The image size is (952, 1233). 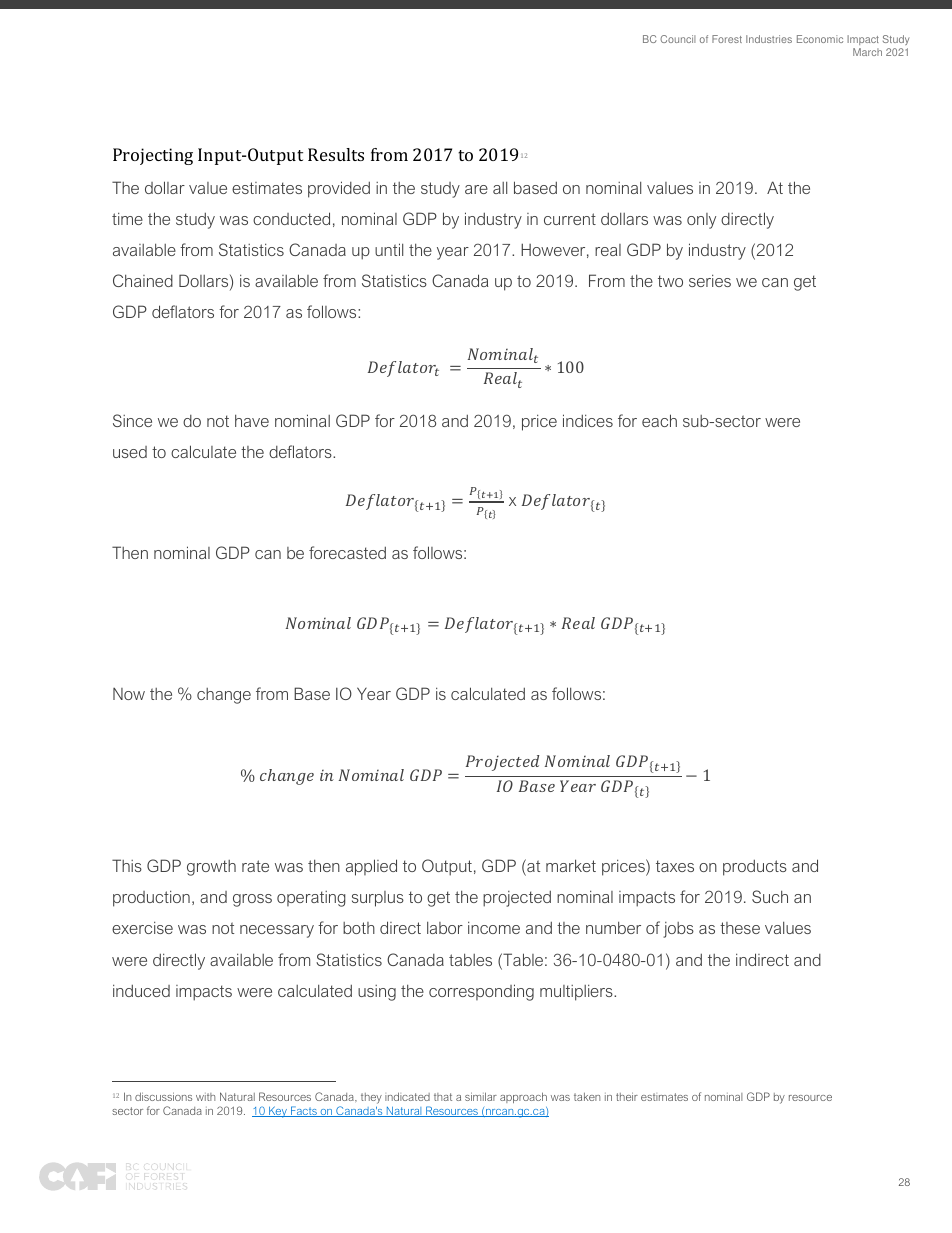 I want to click on with, so click(x=205, y=1097).
